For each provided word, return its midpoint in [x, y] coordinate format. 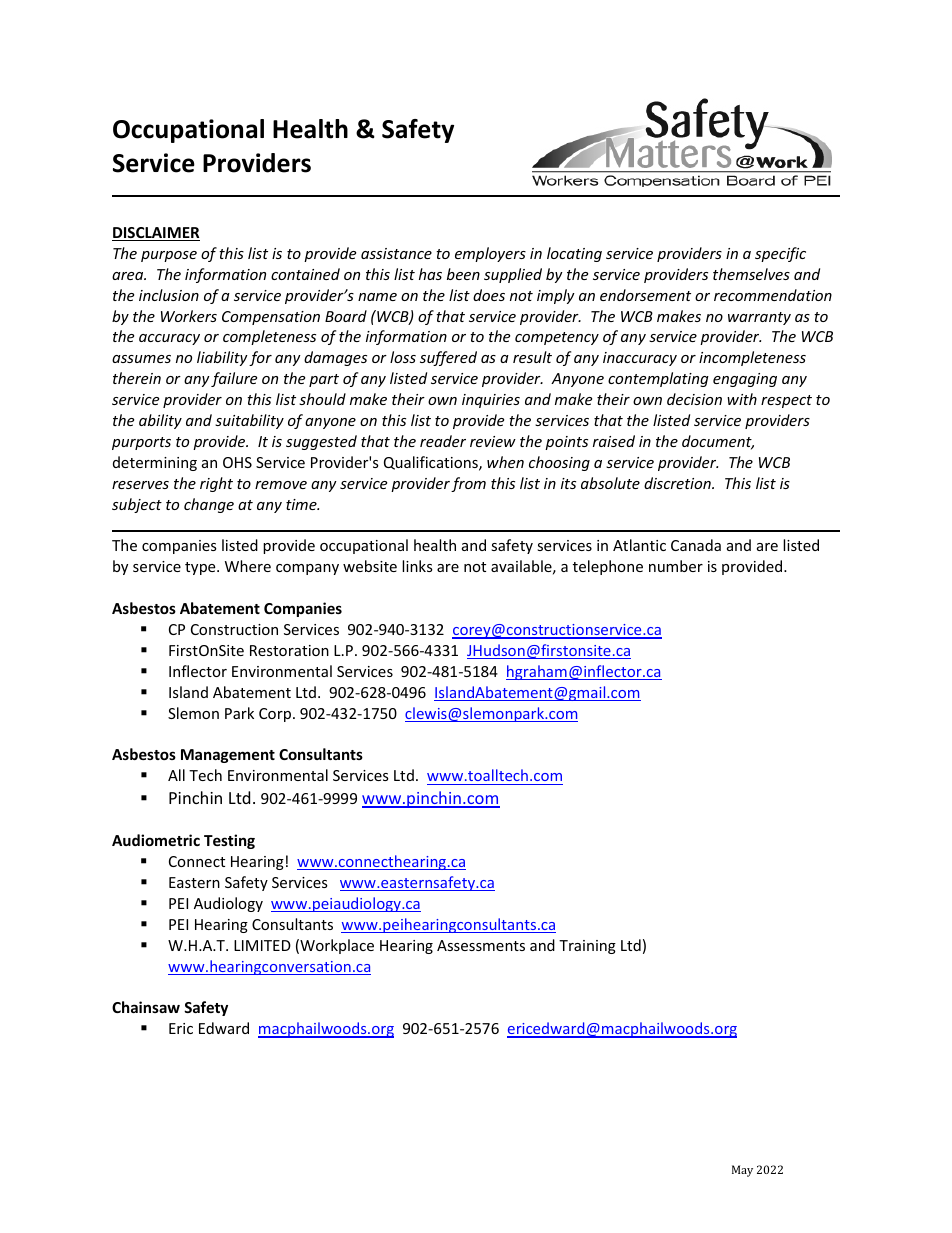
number [676, 566]
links [417, 566]
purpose [169, 256]
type [201, 568]
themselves [751, 274]
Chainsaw [146, 1007]
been [463, 274]
